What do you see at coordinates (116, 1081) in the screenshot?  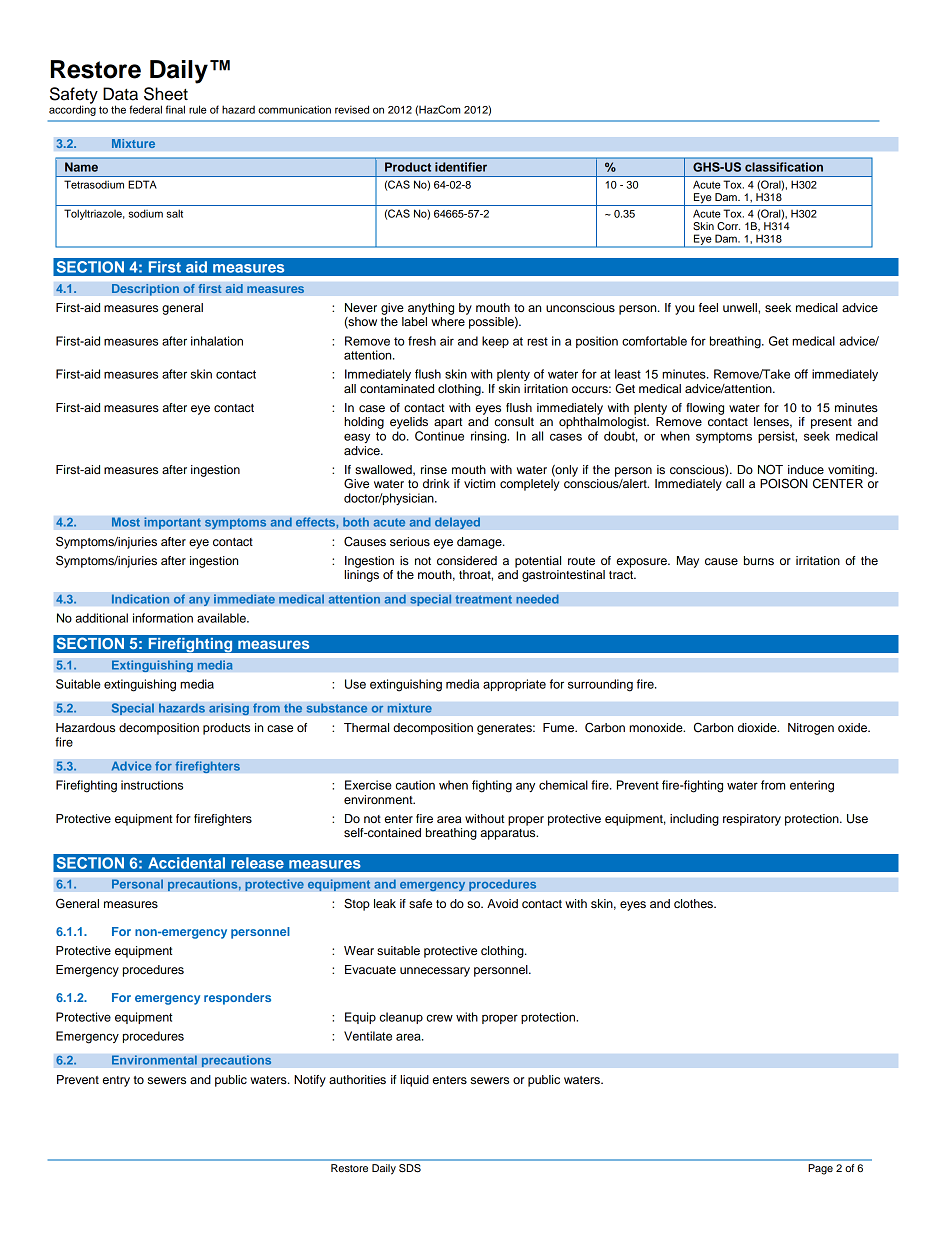 I see `entry` at bounding box center [116, 1081].
